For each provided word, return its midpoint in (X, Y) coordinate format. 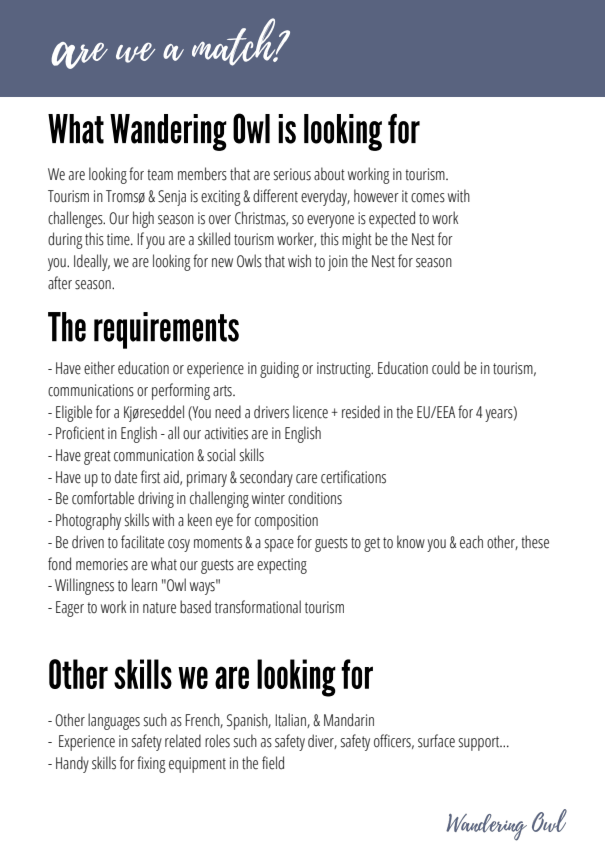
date (126, 477)
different (275, 196)
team (160, 175)
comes (428, 198)
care (306, 479)
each (471, 542)
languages (114, 721)
